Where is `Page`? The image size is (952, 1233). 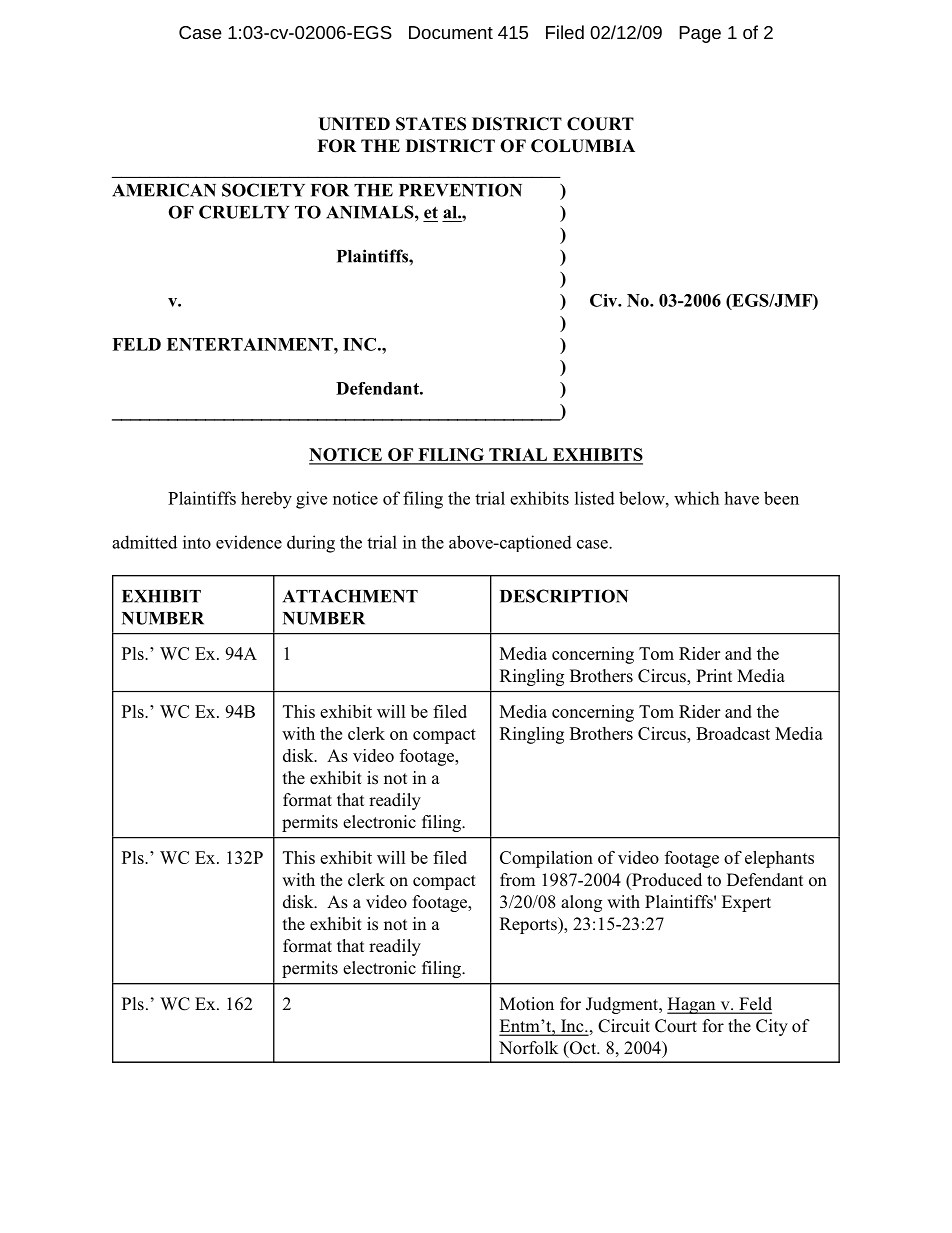
Page is located at coordinates (700, 34).
